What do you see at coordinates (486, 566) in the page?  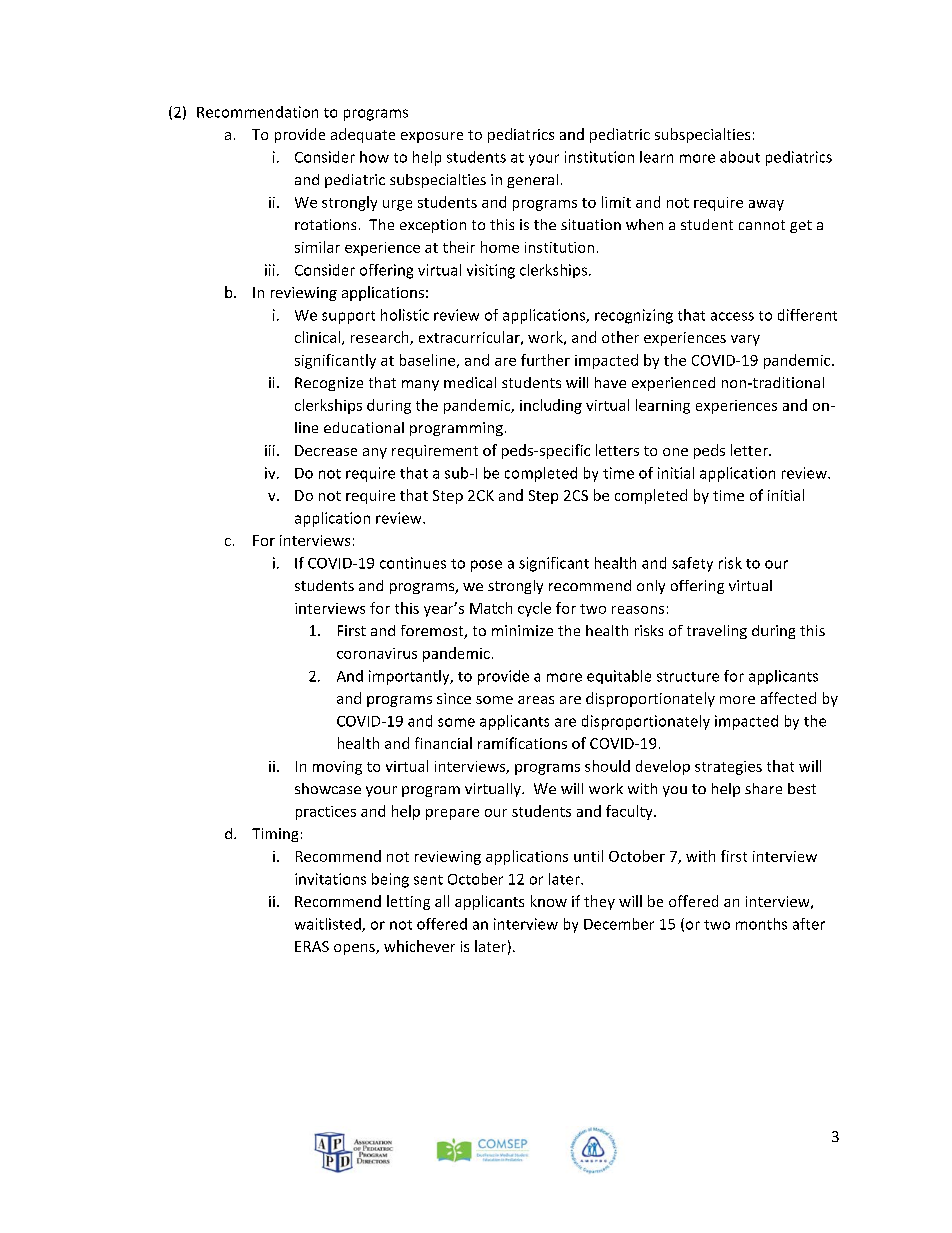 I see `pose` at bounding box center [486, 566].
